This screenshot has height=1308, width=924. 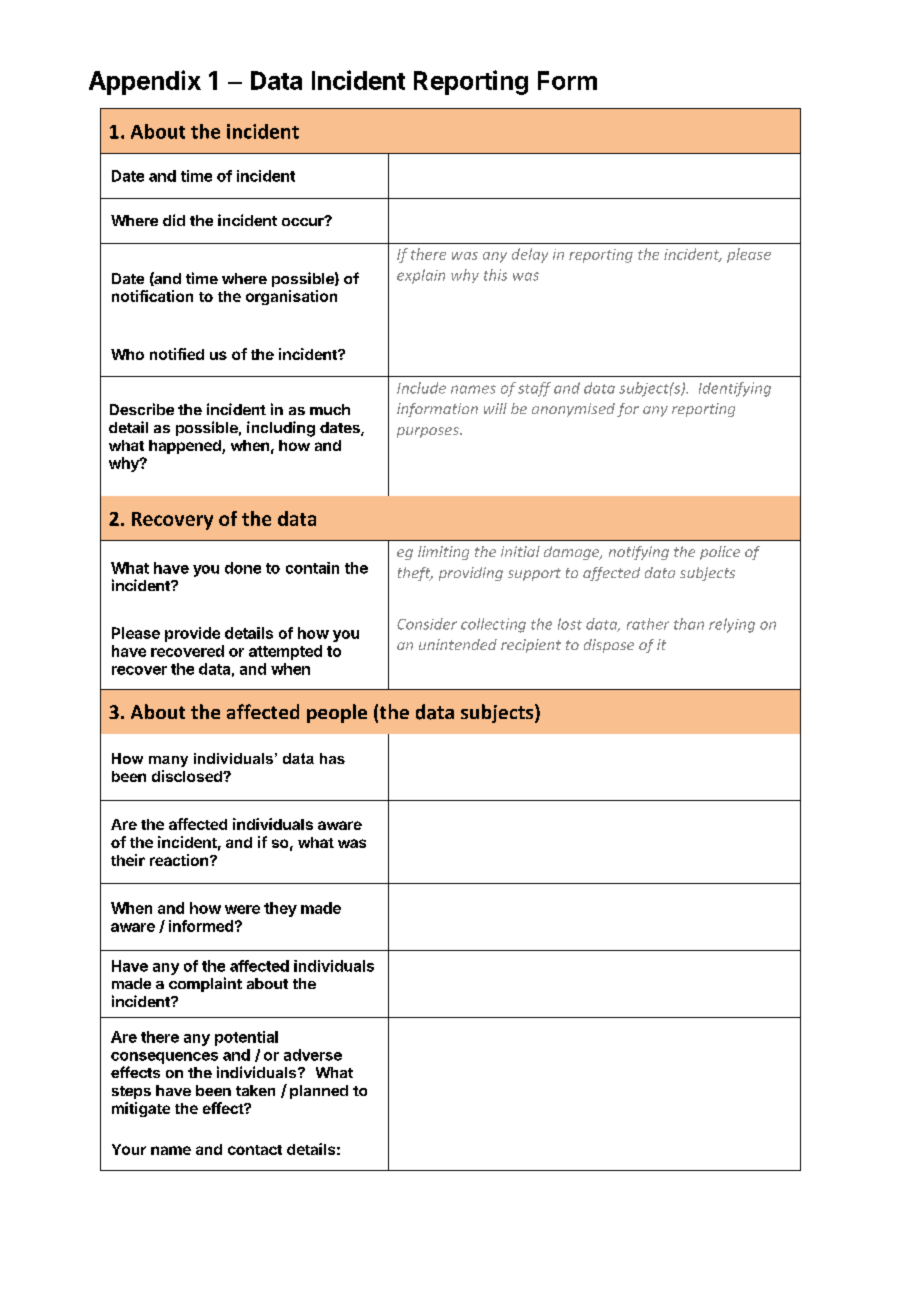 What do you see at coordinates (648, 624) in the screenshot?
I see `rather` at bounding box center [648, 624].
